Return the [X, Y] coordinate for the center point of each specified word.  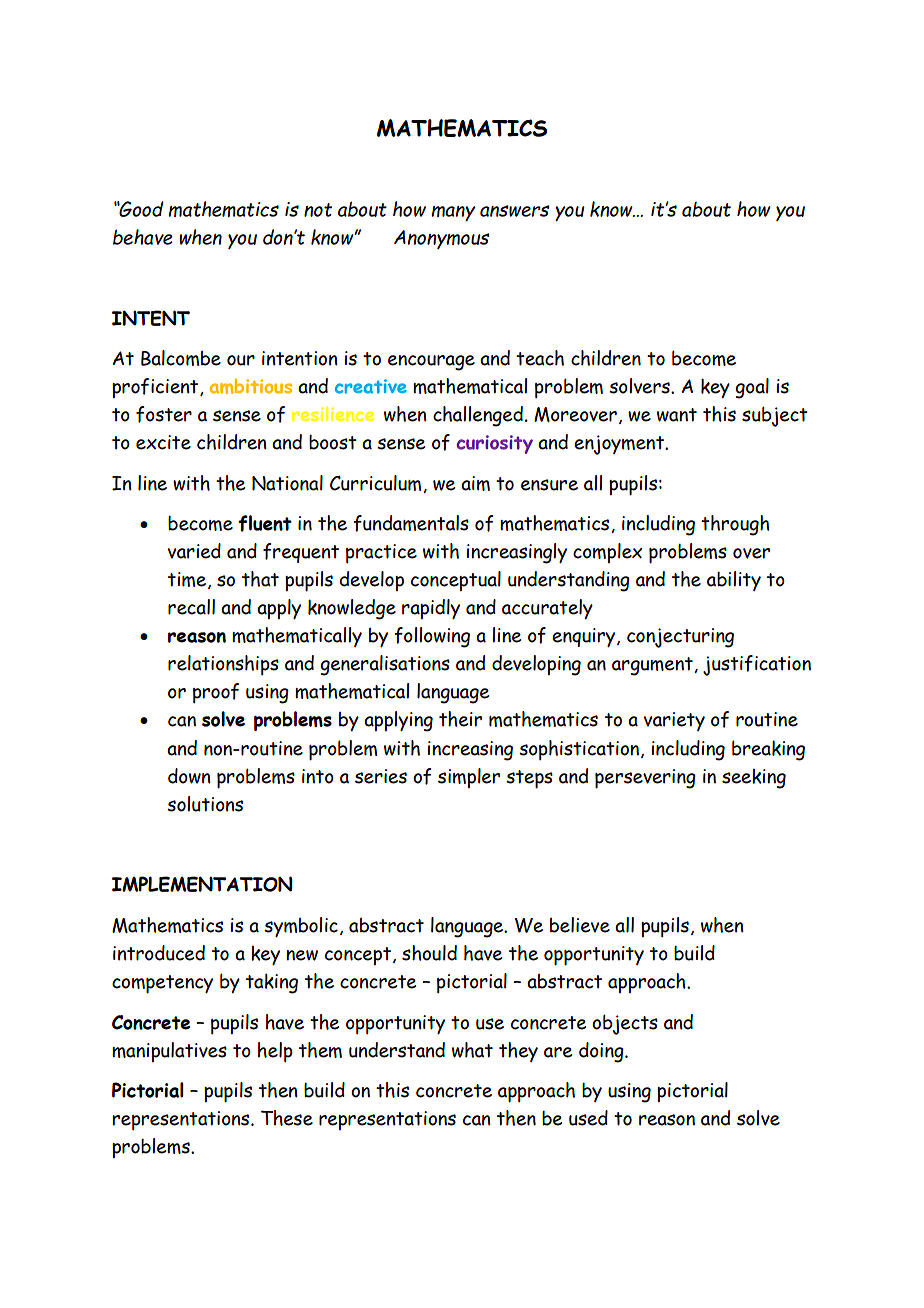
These [287, 1118]
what [472, 1050]
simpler [469, 778]
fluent [265, 523]
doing [602, 1052]
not [318, 210]
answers [515, 211]
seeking [754, 779]
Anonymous [442, 239]
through [735, 525]
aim [475, 483]
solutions [205, 804]
